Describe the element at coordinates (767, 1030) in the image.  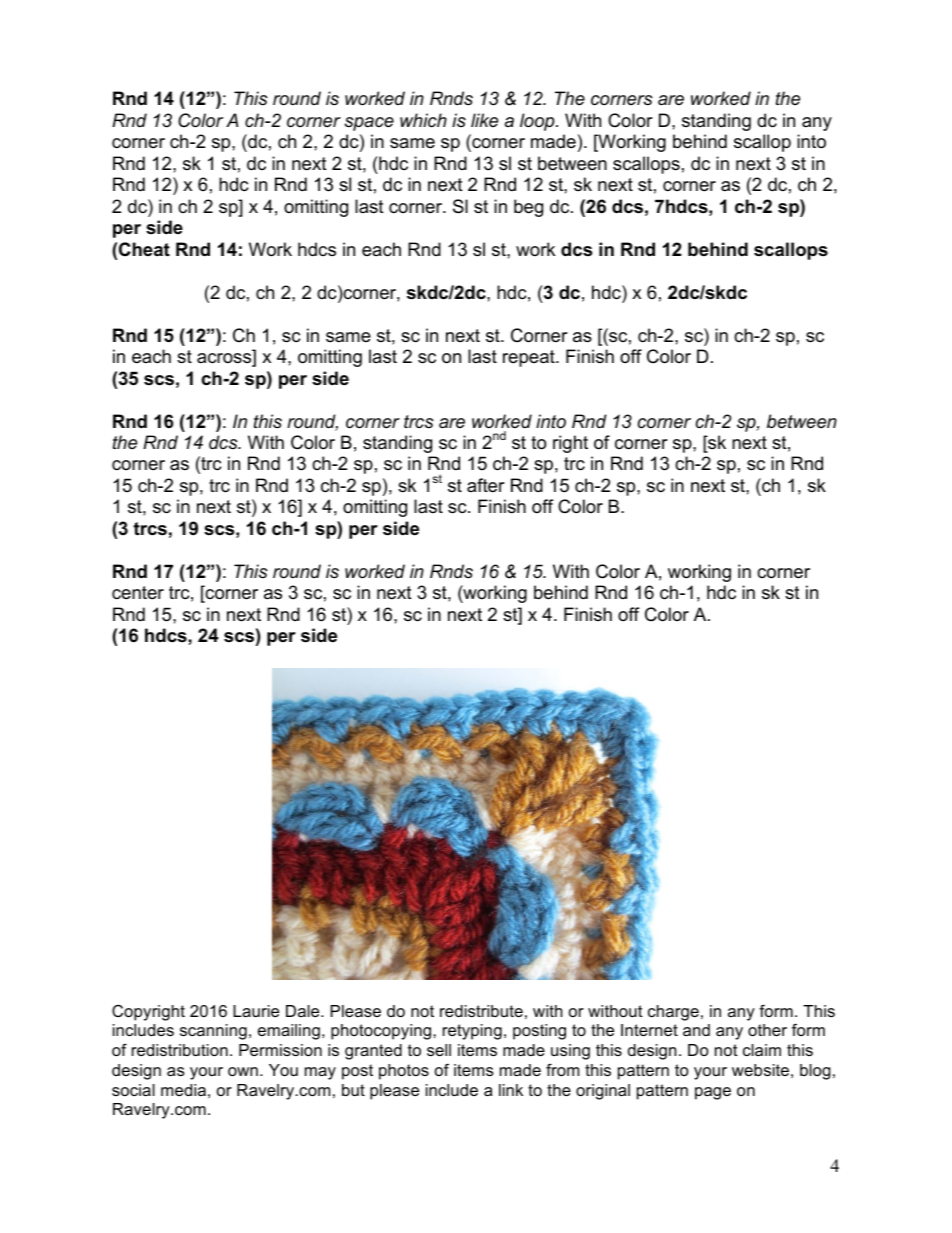
I see `other` at that location.
